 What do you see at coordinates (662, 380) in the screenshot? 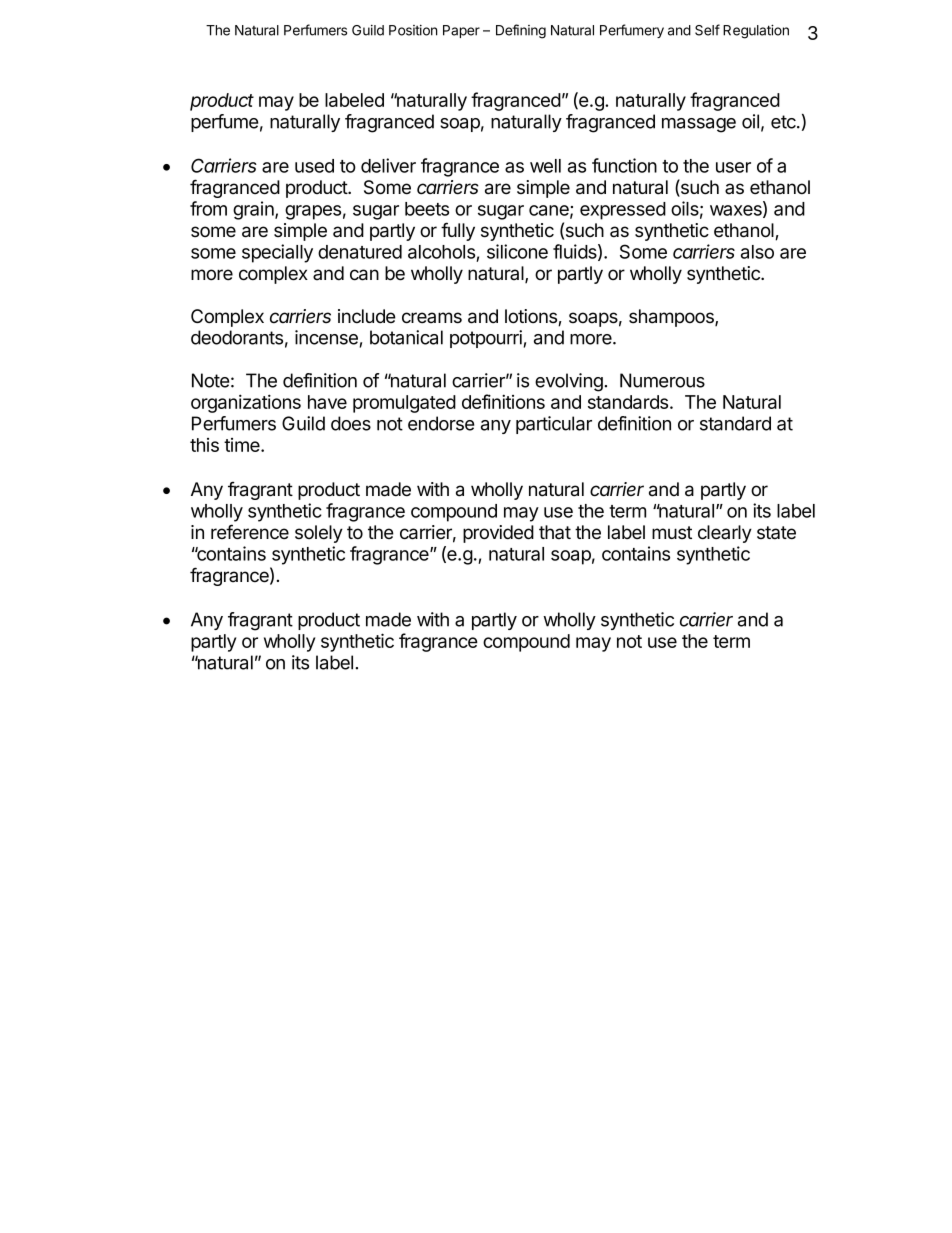
I see `Numerous` at bounding box center [662, 380].
